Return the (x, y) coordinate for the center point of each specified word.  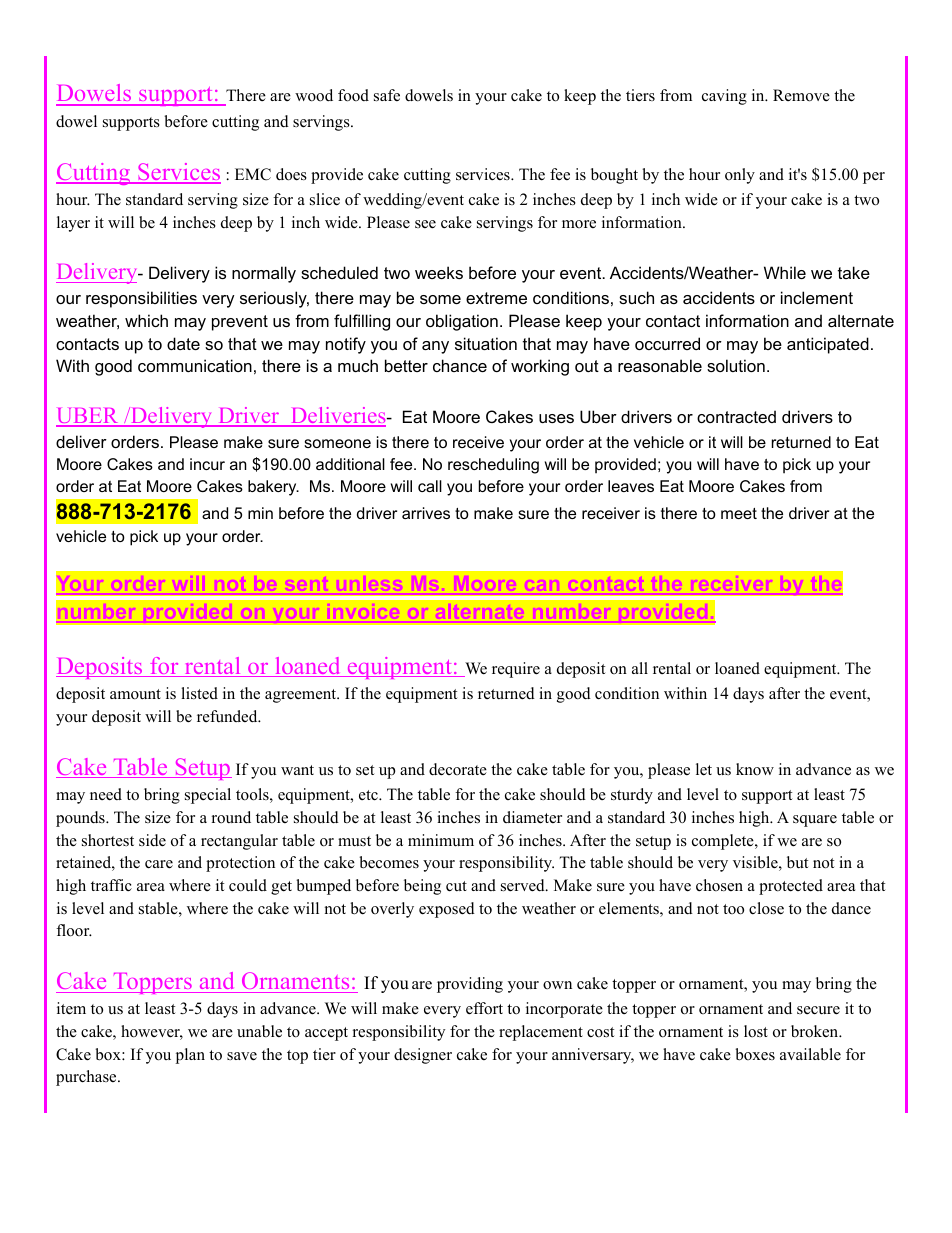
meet (739, 513)
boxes (755, 1054)
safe (387, 95)
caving (724, 97)
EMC (253, 174)
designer (423, 1056)
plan (190, 1056)
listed (199, 693)
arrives (426, 513)
